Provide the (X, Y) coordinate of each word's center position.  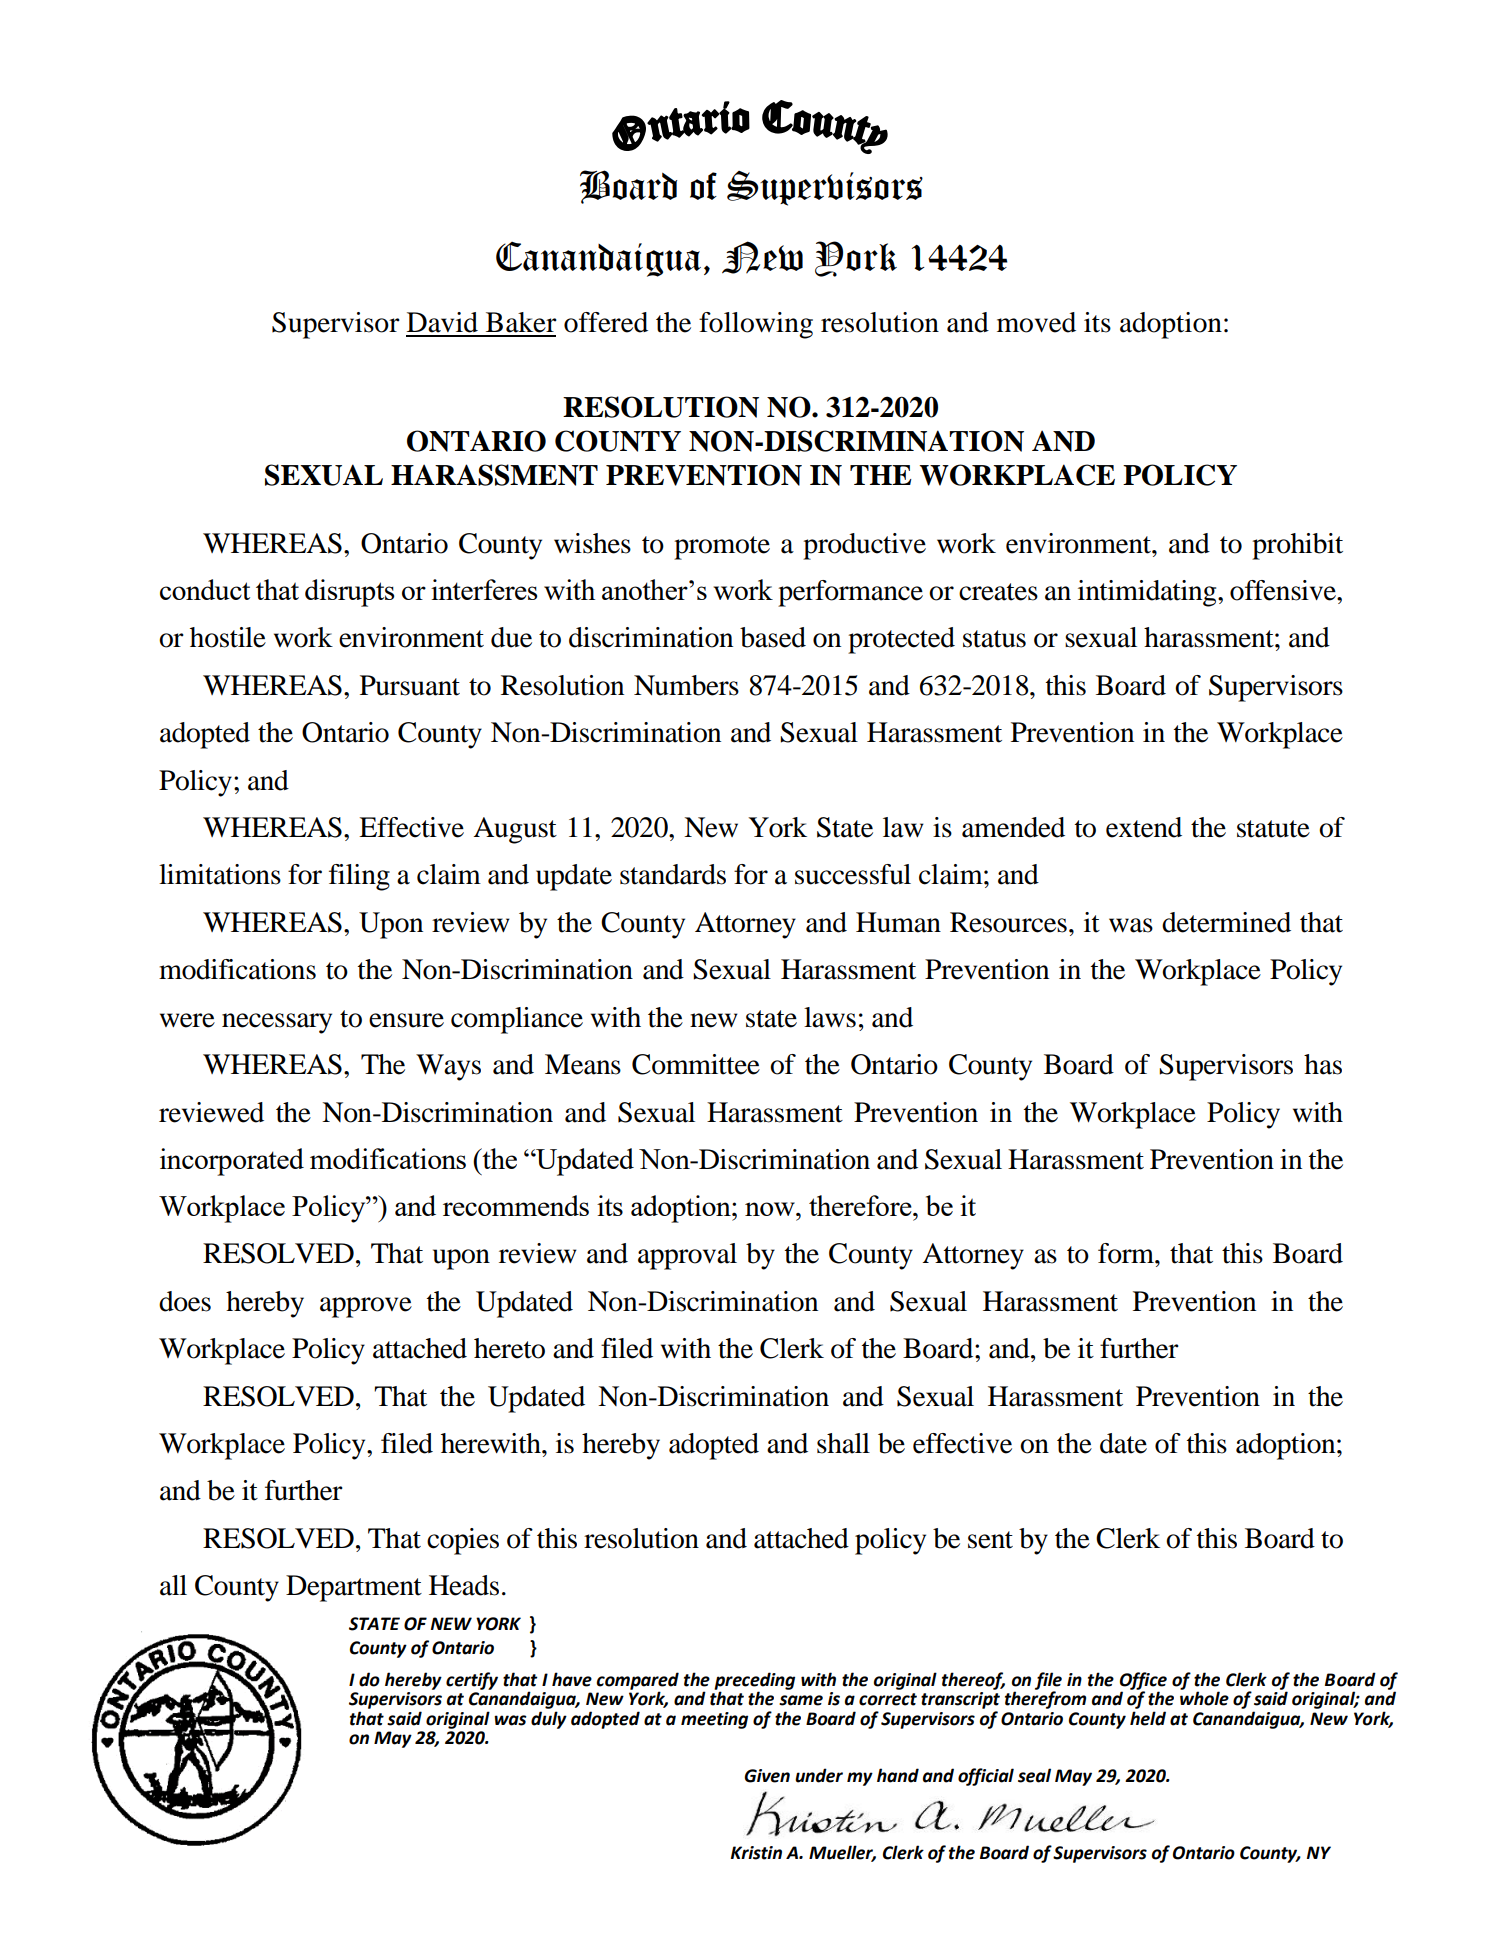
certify (472, 1681)
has (1323, 1064)
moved (1036, 322)
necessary (277, 1023)
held (1148, 1718)
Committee (696, 1064)
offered (606, 322)
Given (767, 1776)
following (756, 325)
